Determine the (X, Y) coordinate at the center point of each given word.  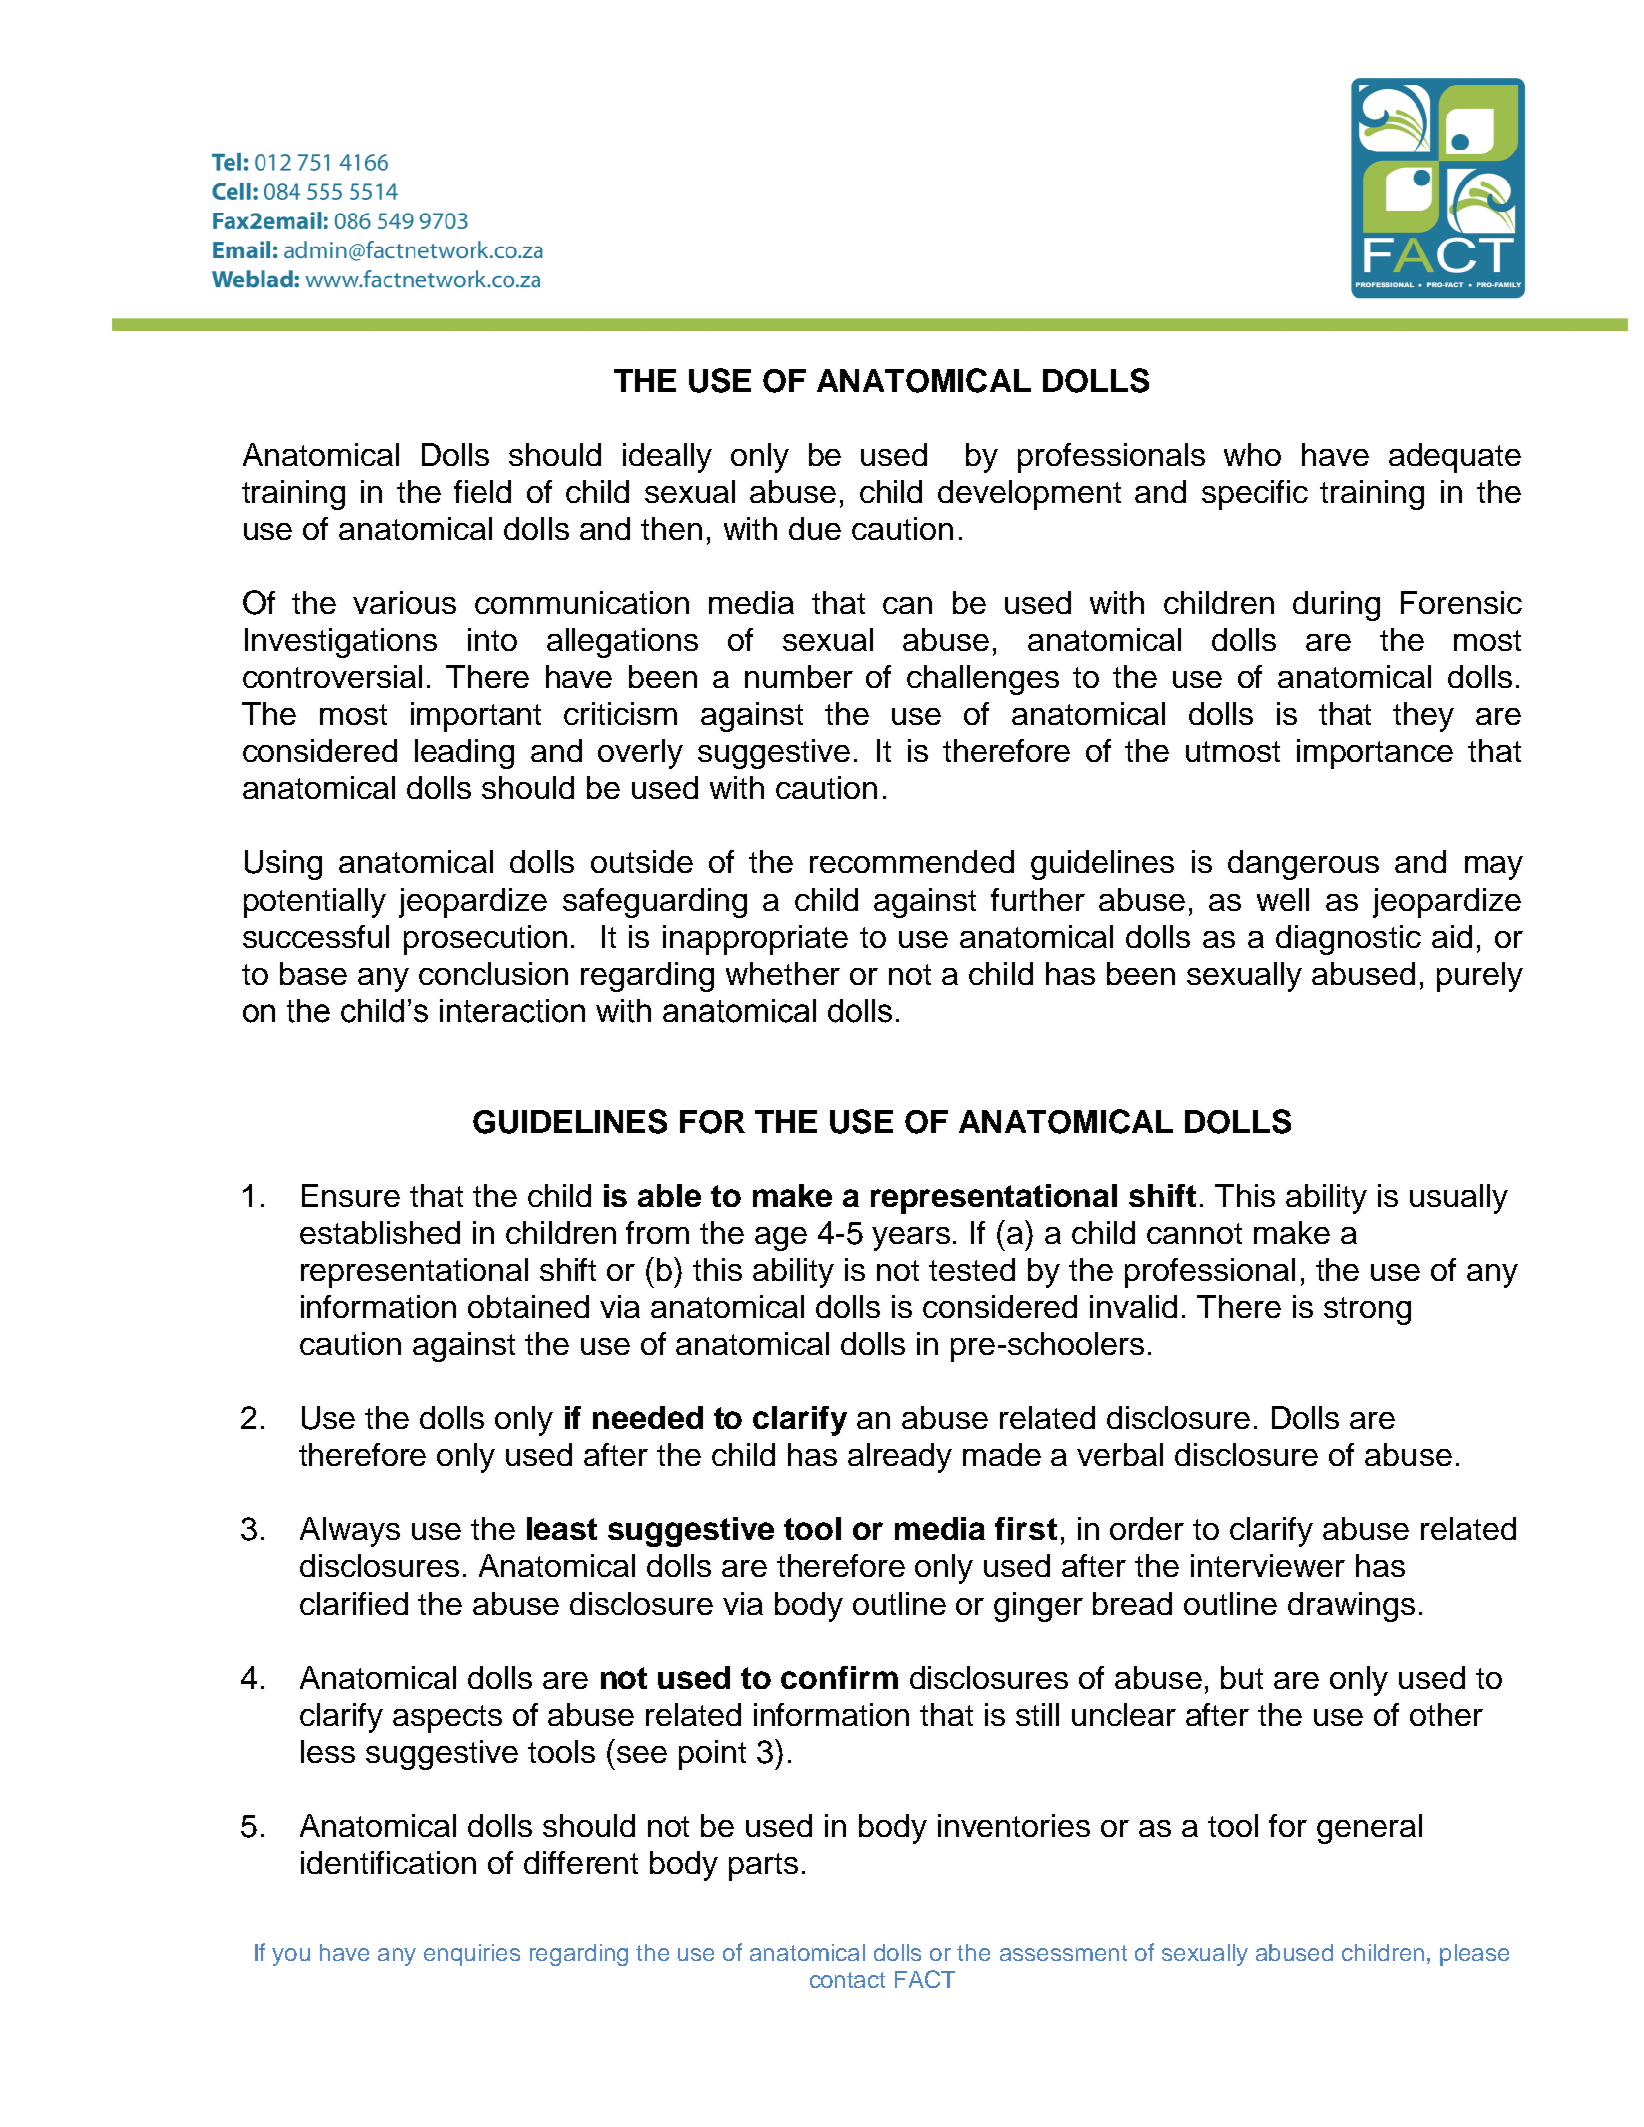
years (911, 1239)
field (482, 491)
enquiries (472, 1955)
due (815, 528)
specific (1255, 495)
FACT (925, 1979)
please (1474, 1955)
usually (1459, 1199)
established (380, 1232)
